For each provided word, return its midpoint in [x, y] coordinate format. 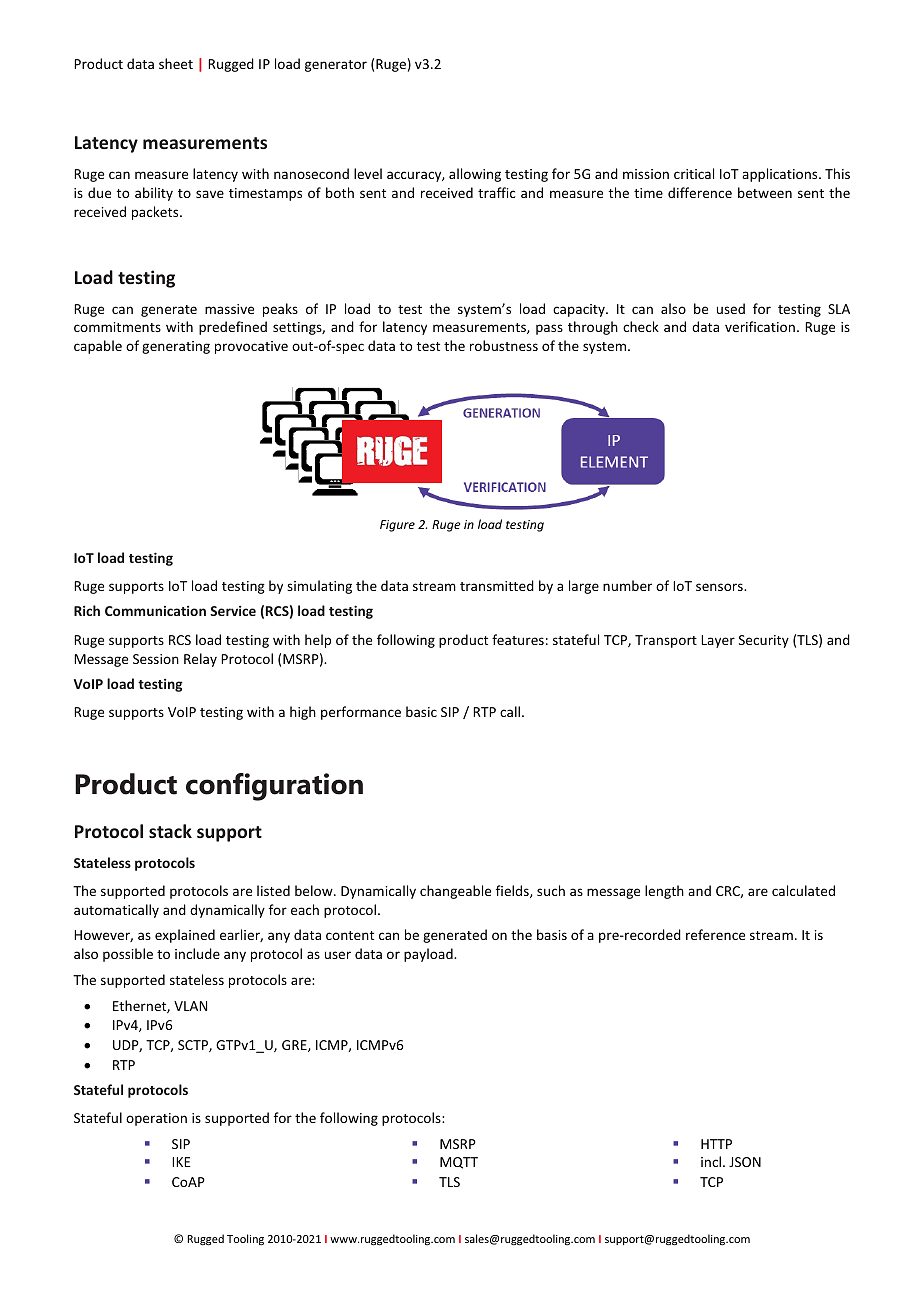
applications [781, 175]
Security [764, 641]
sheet [176, 63]
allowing [475, 175]
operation [156, 1119]
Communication [155, 611]
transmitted [497, 585]
